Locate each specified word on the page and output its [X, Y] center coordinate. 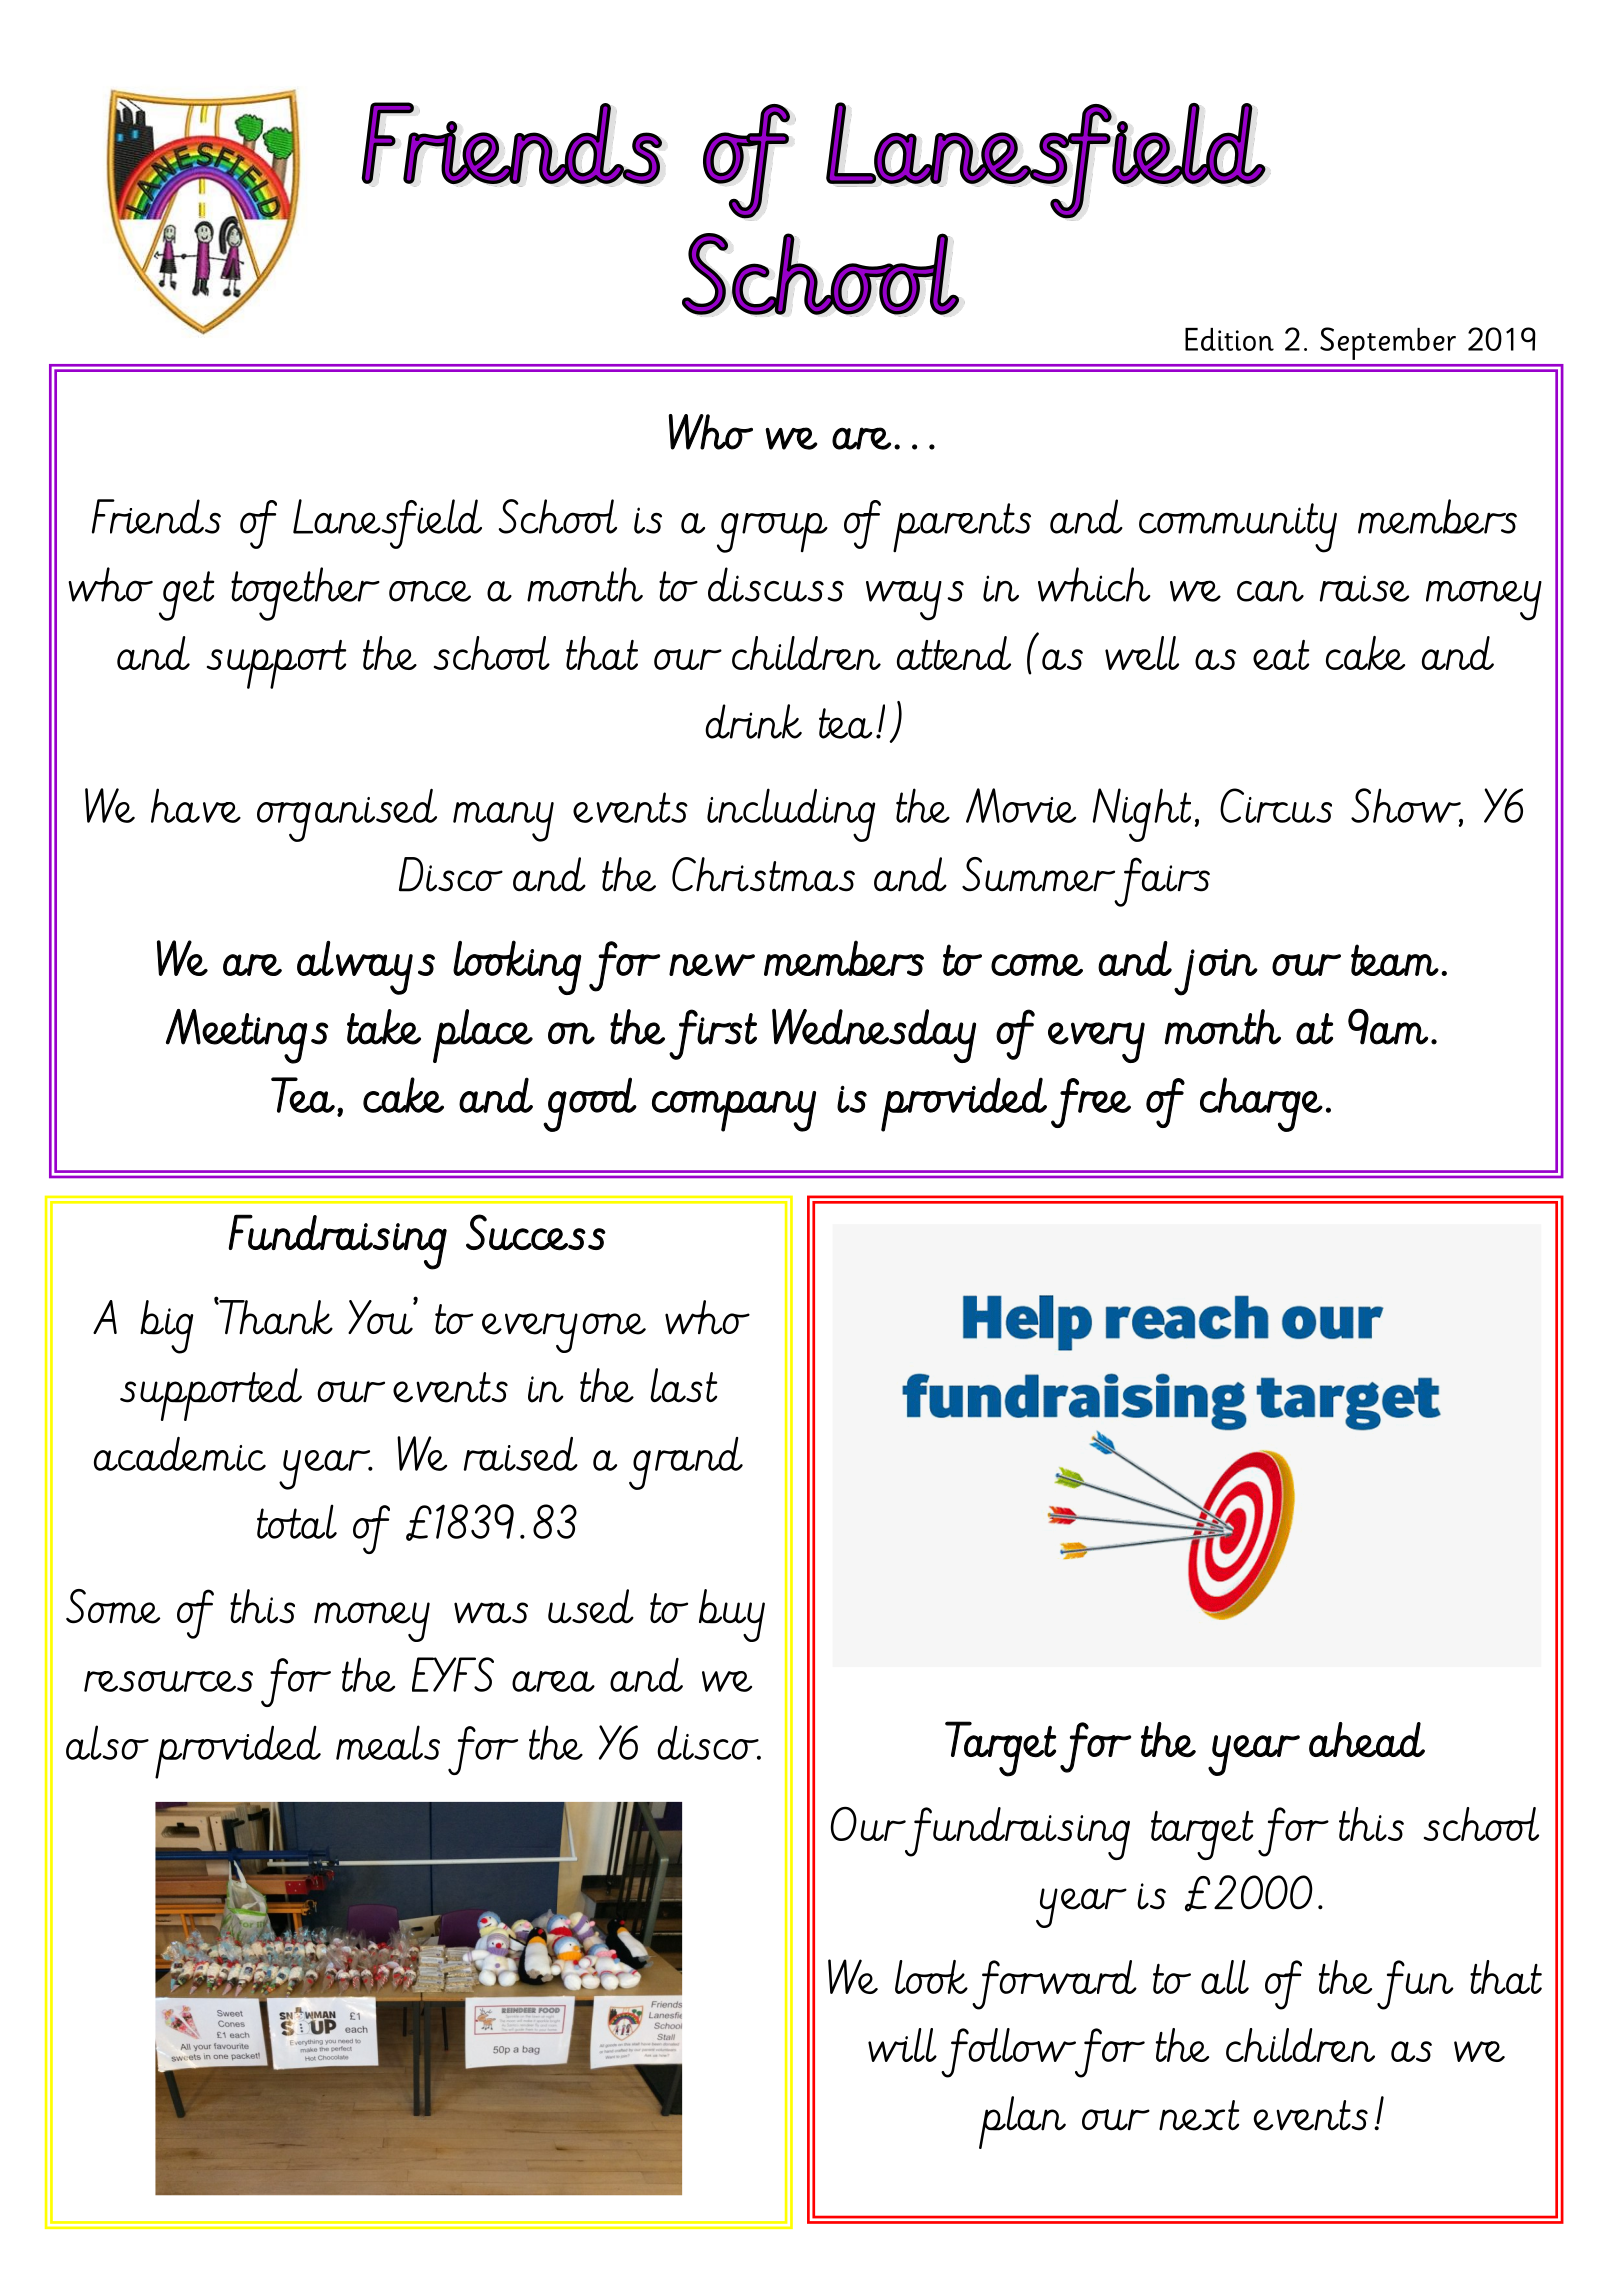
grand [686, 1463]
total [297, 1521]
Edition [1229, 339]
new [712, 965]
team [1395, 960]
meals [388, 1742]
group [772, 533]
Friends [156, 516]
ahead [1367, 1740]
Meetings [247, 1036]
